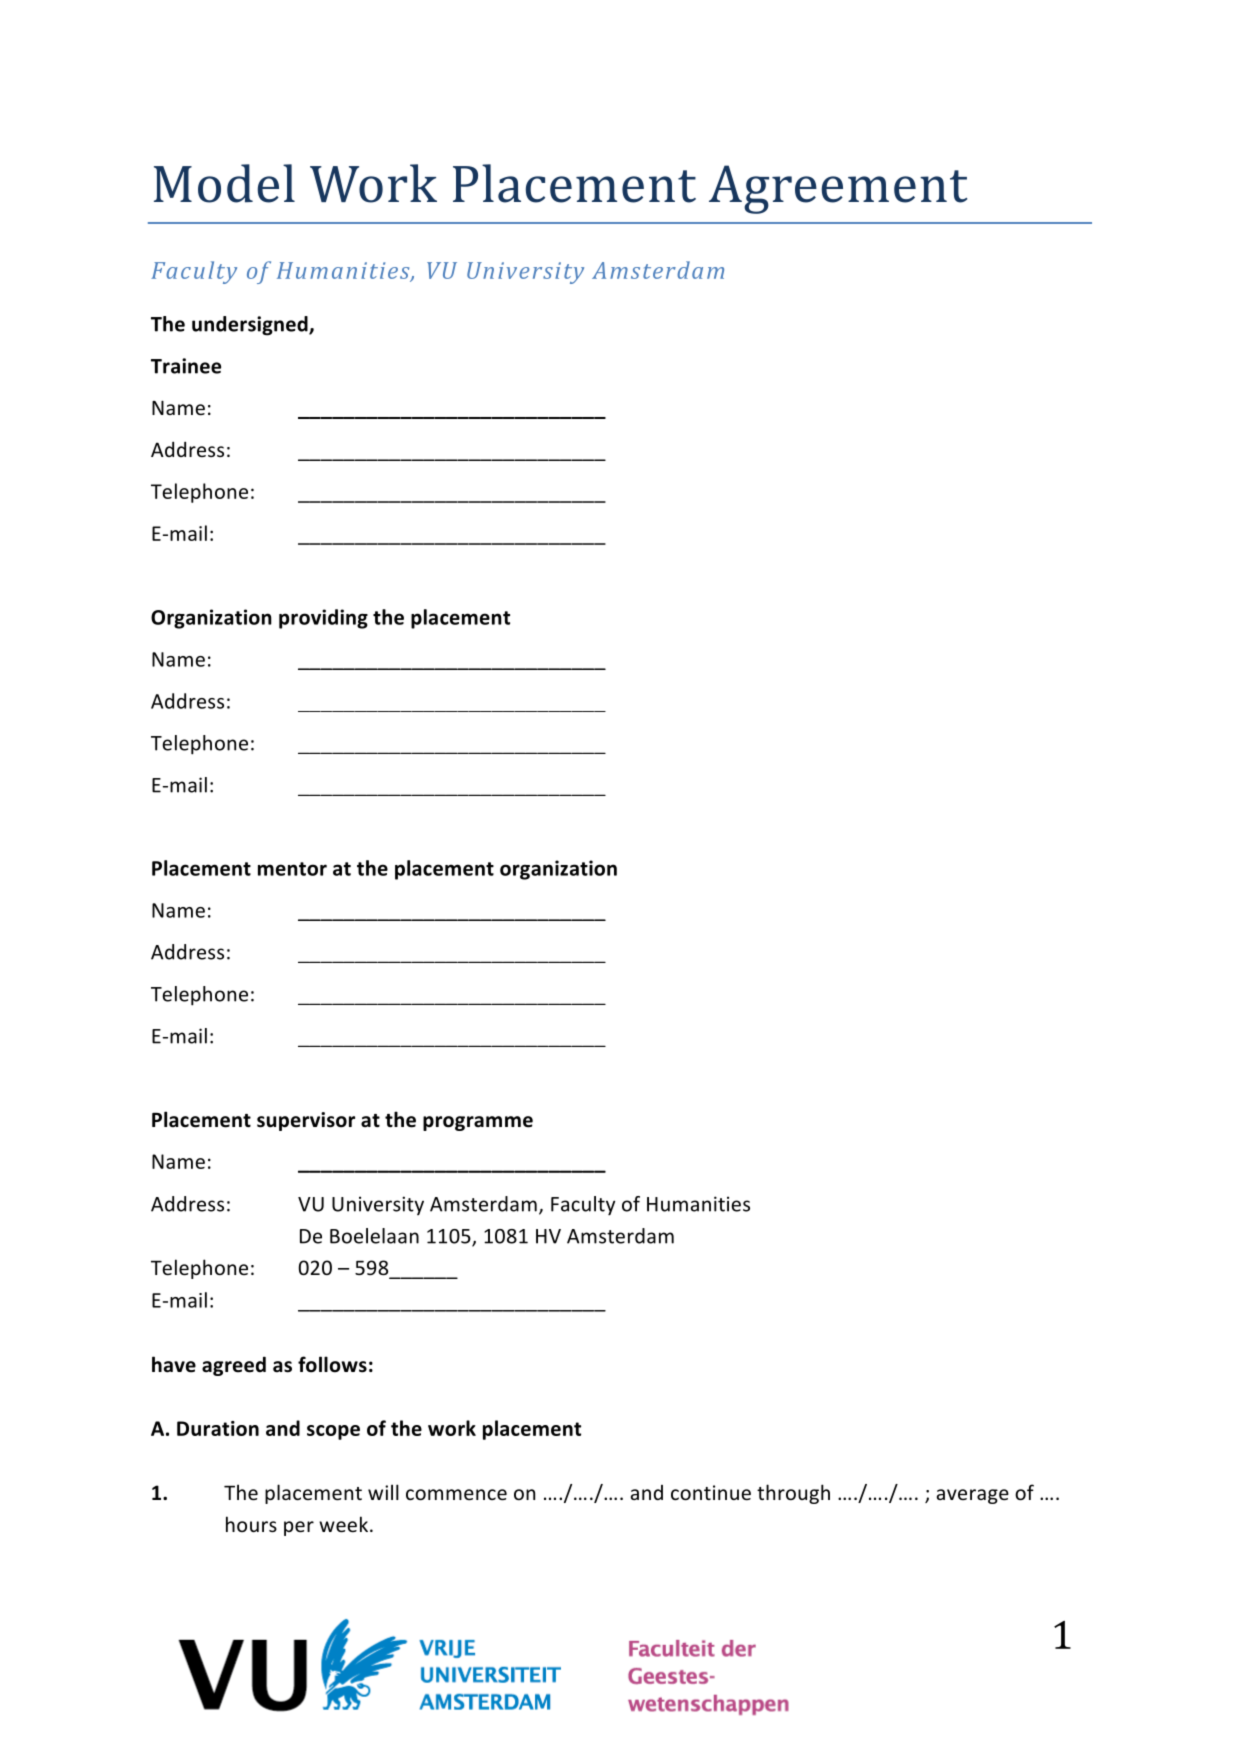  I want to click on mentor, so click(292, 869).
